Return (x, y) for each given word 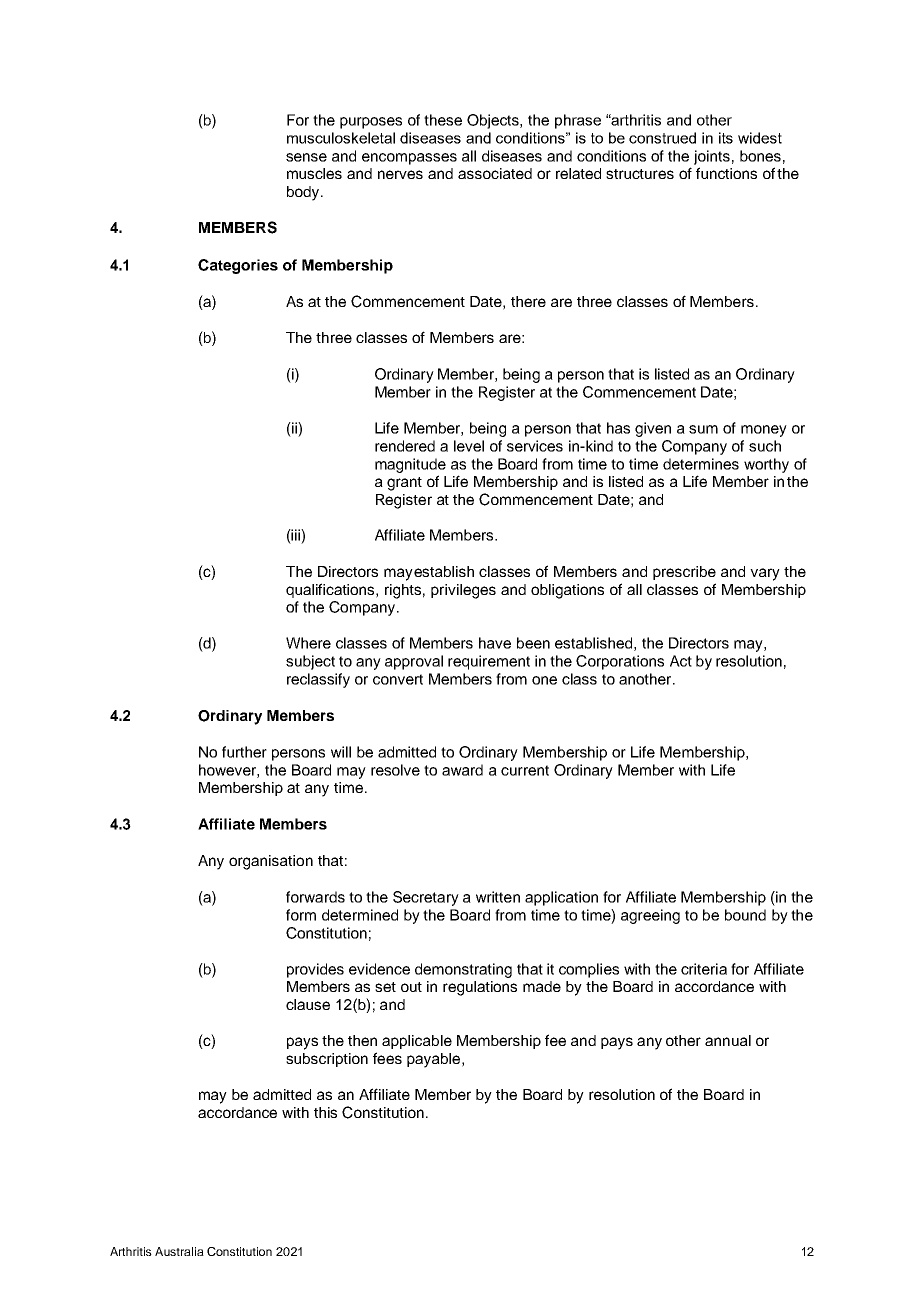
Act (681, 661)
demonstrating (463, 970)
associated (495, 173)
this (325, 1112)
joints (712, 157)
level (469, 446)
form (301, 915)
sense (306, 157)
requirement (489, 662)
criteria (704, 969)
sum (703, 429)
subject (310, 662)
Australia (179, 1251)
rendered (405, 446)
